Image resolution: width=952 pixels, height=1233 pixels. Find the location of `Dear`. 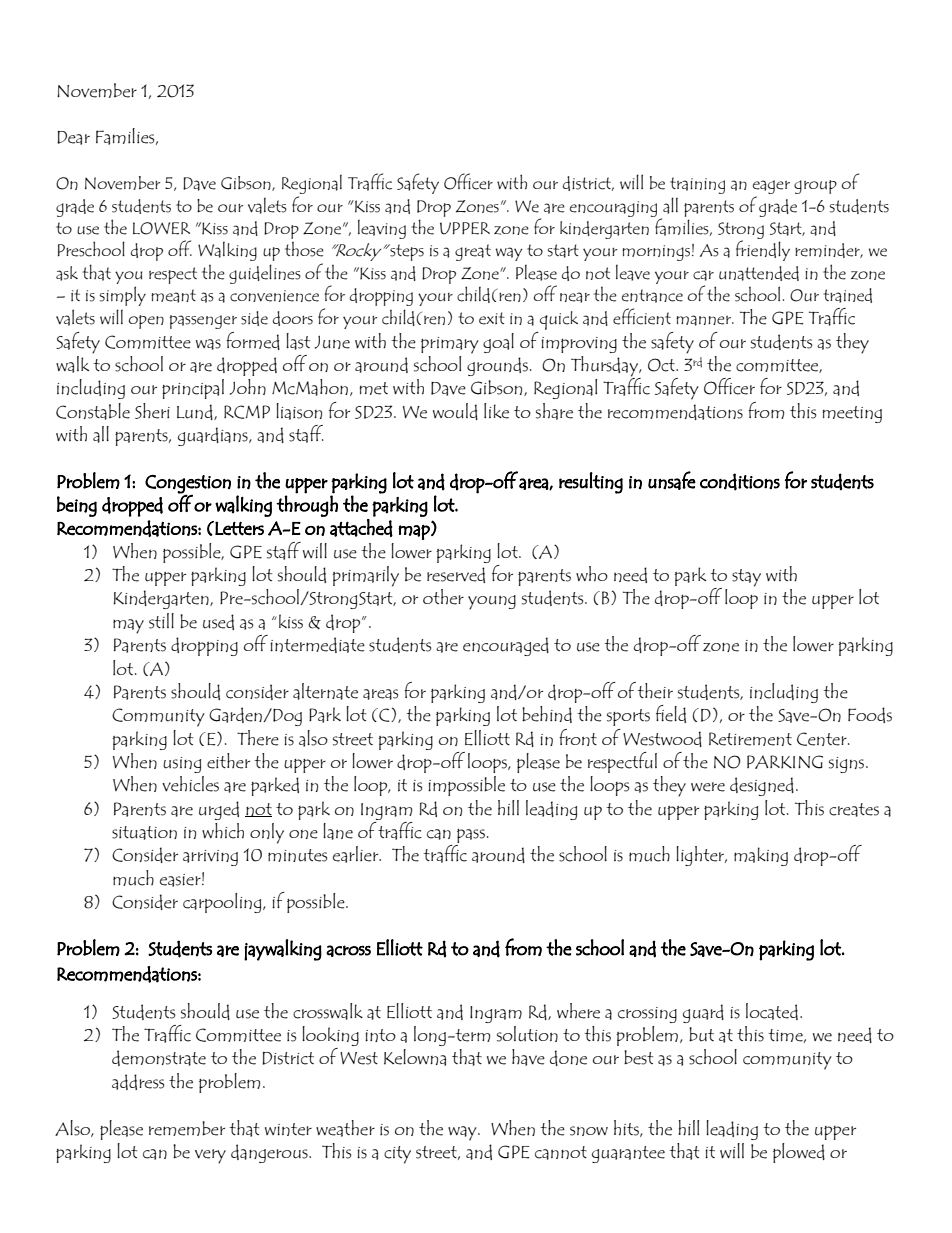

Dear is located at coordinates (73, 138).
